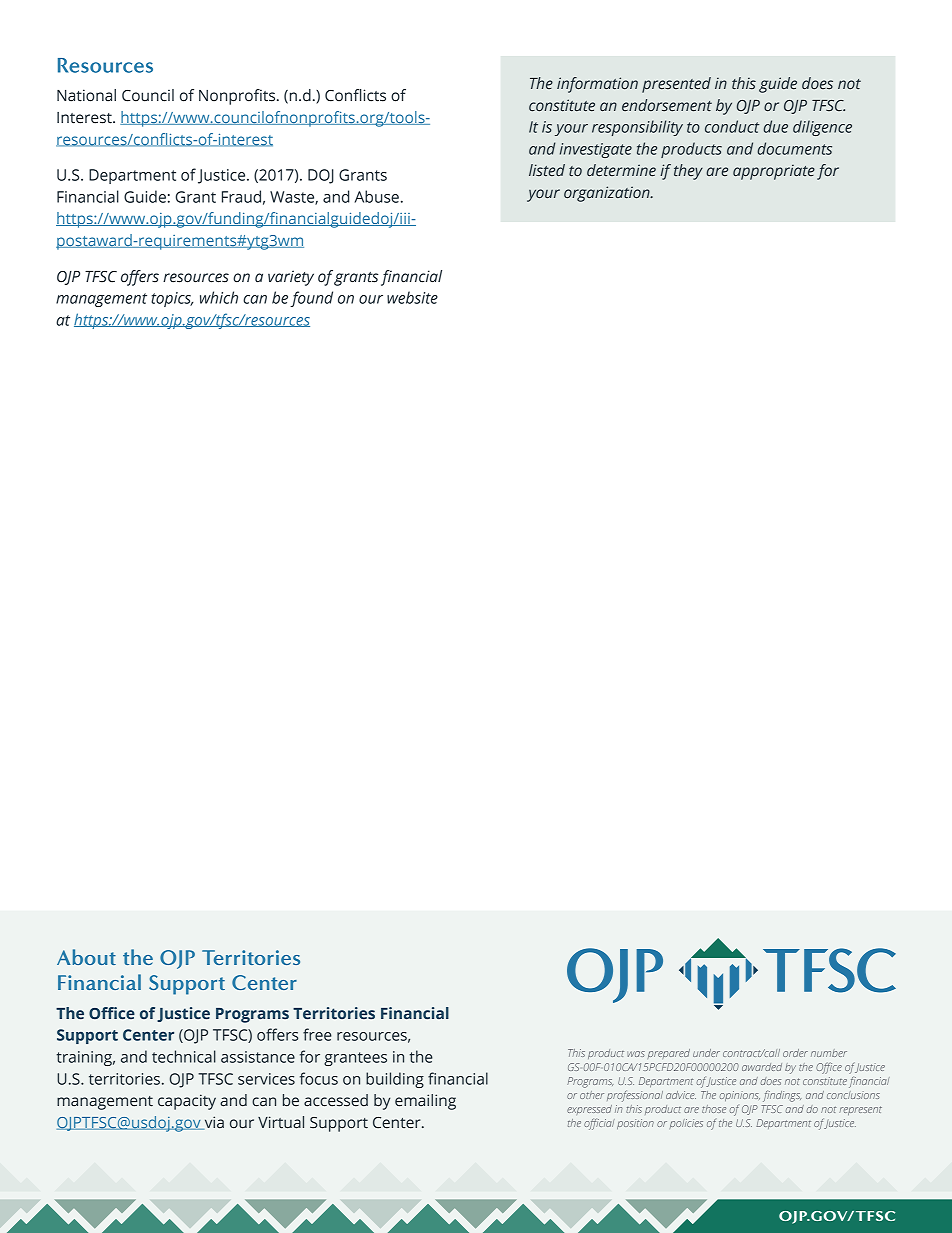 Image resolution: width=952 pixels, height=1233 pixels. I want to click on due, so click(775, 126).
